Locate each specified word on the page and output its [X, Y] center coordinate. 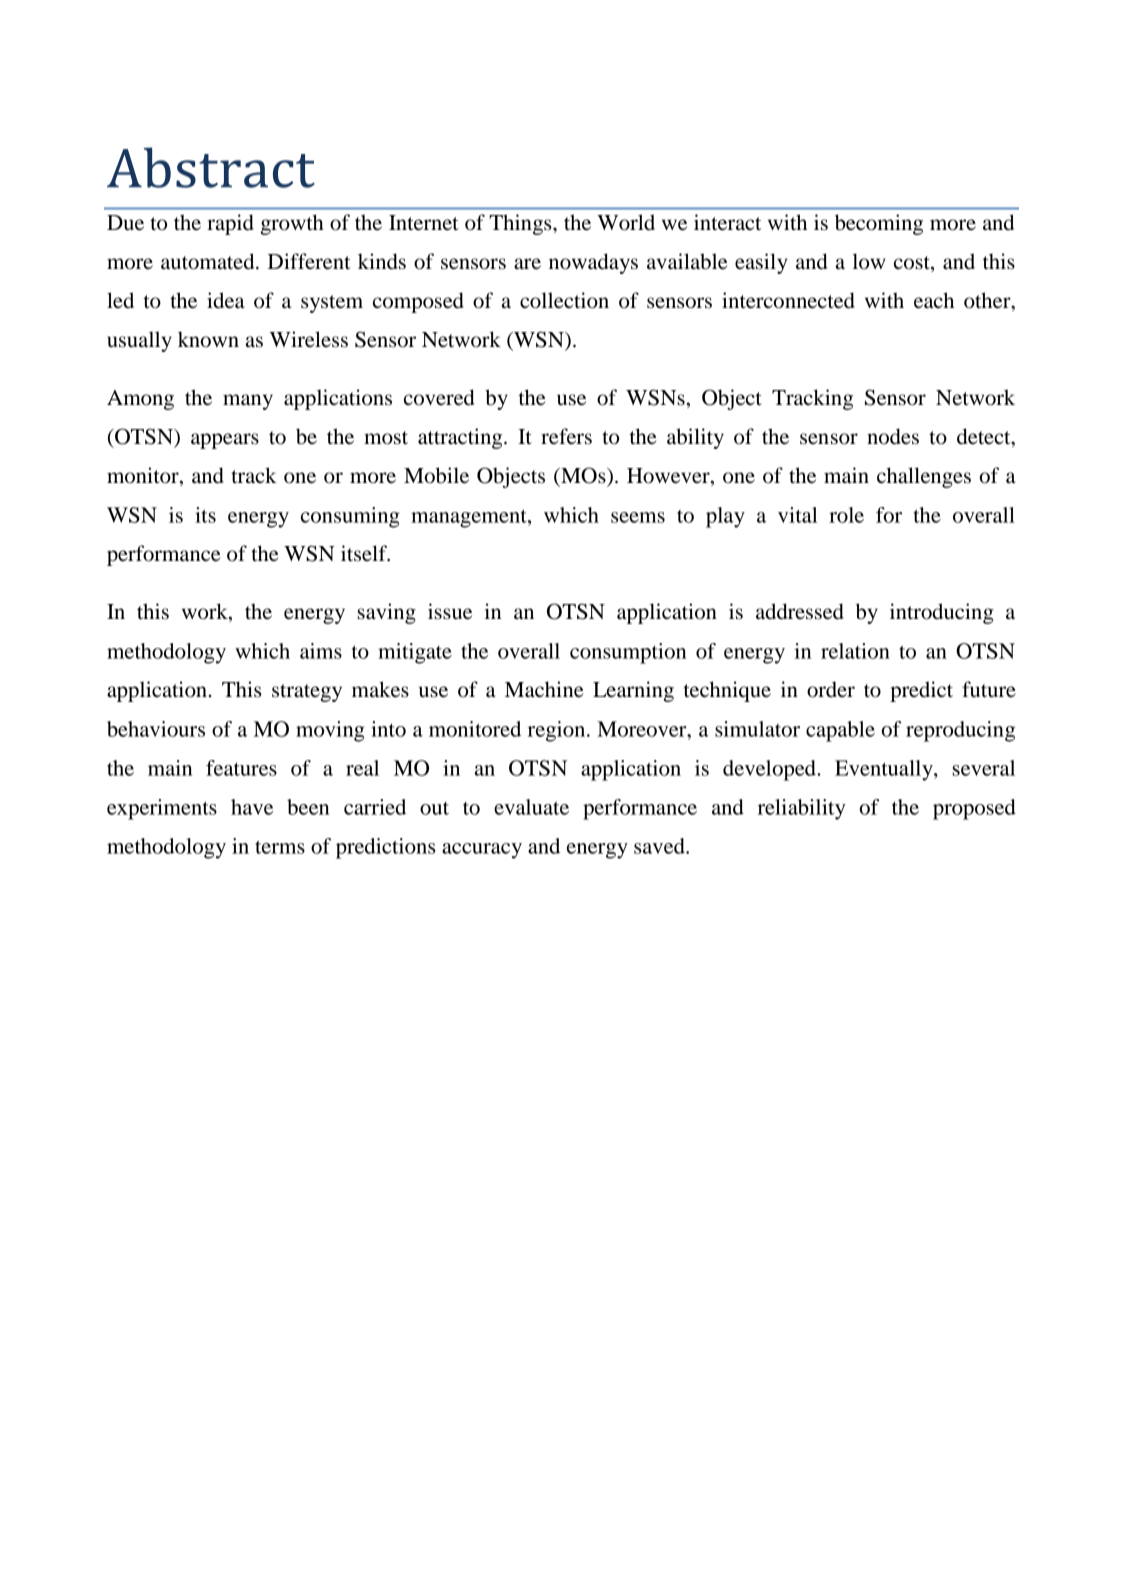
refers [566, 436]
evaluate [531, 807]
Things [521, 224]
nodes [893, 436]
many [248, 402]
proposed [974, 809]
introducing [942, 613]
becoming [879, 224]
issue [450, 611]
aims [321, 651]
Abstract [211, 167]
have [252, 807]
